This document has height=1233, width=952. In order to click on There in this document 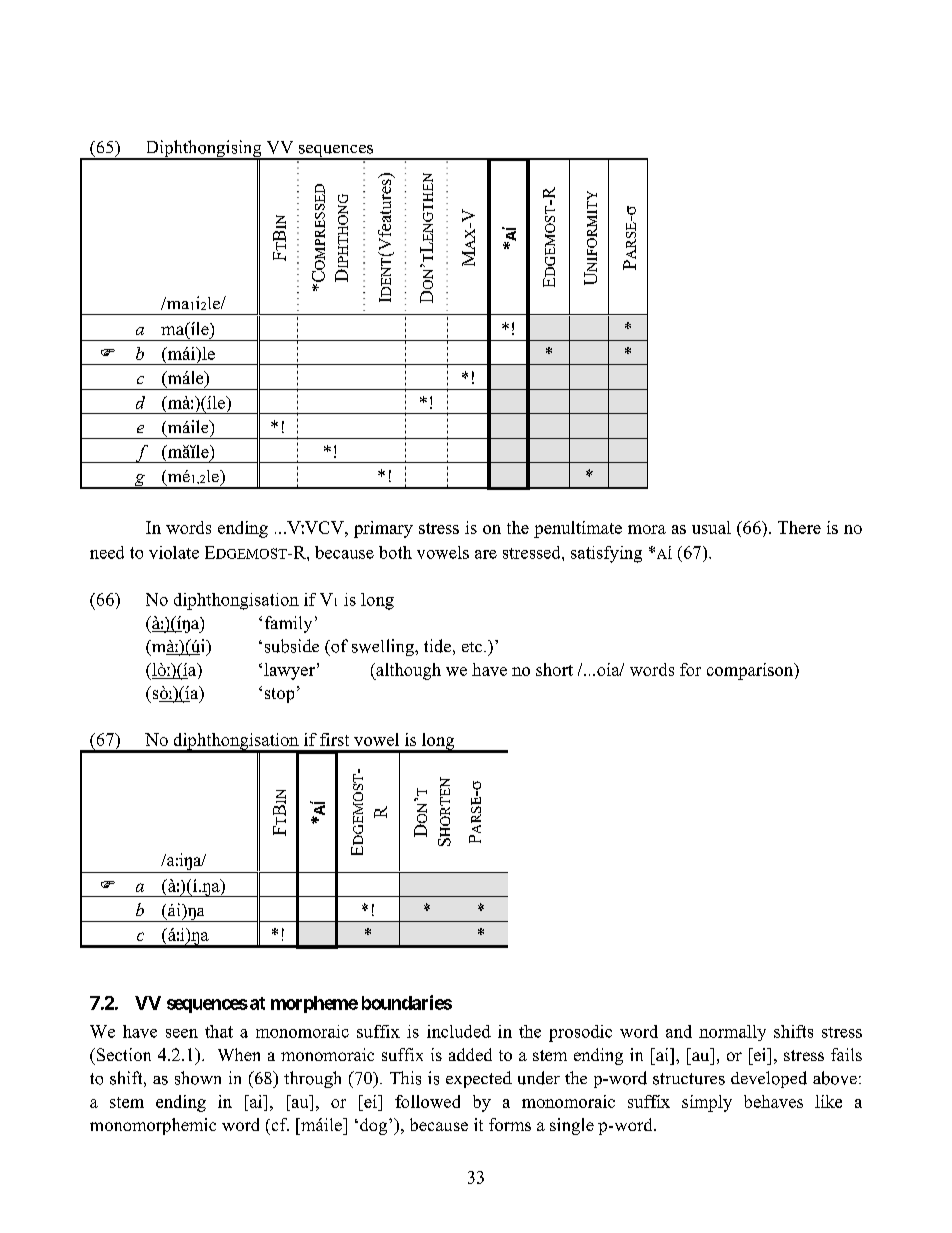, I will do `click(799, 527)`.
